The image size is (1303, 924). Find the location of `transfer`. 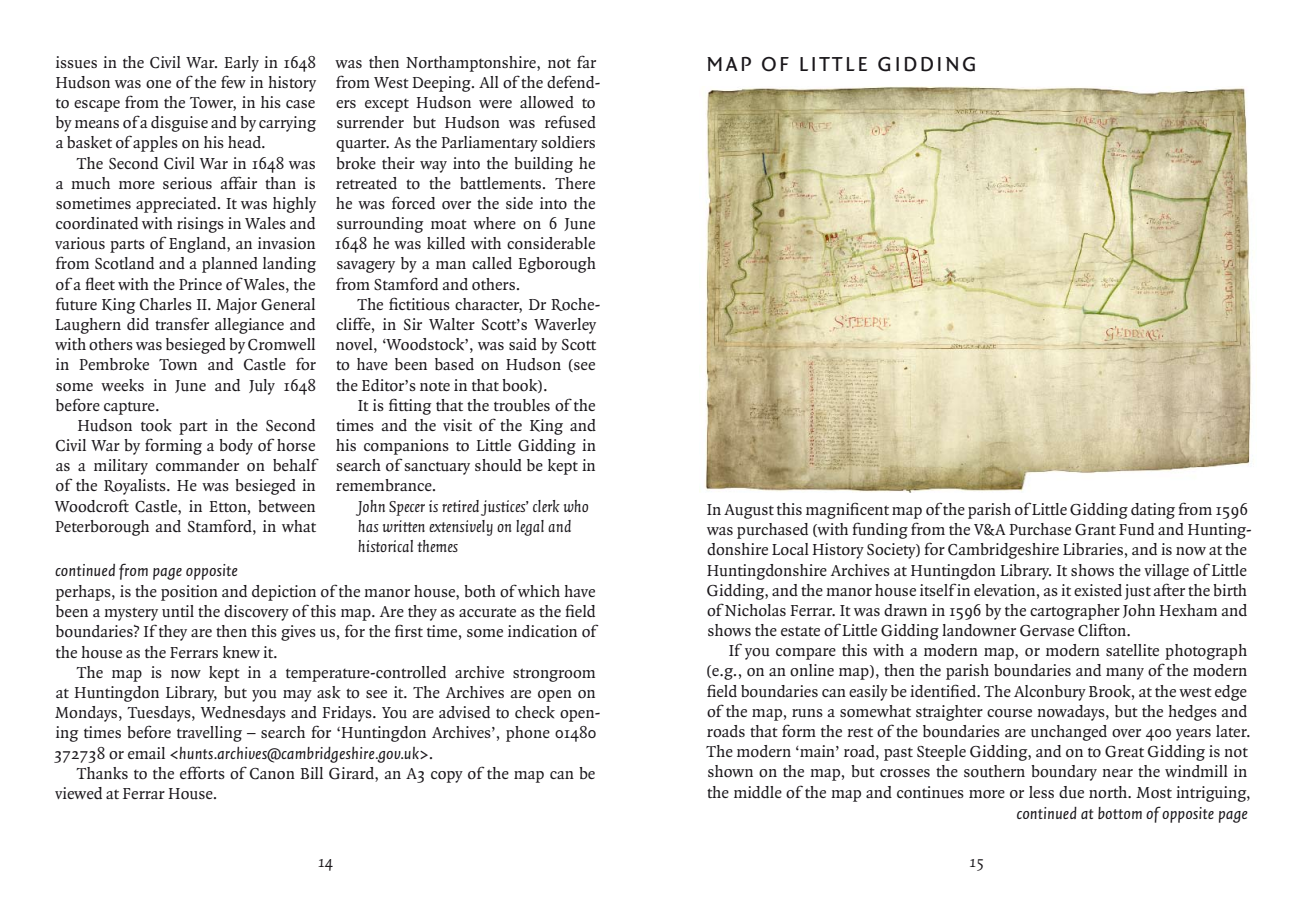

transfer is located at coordinates (182, 323).
